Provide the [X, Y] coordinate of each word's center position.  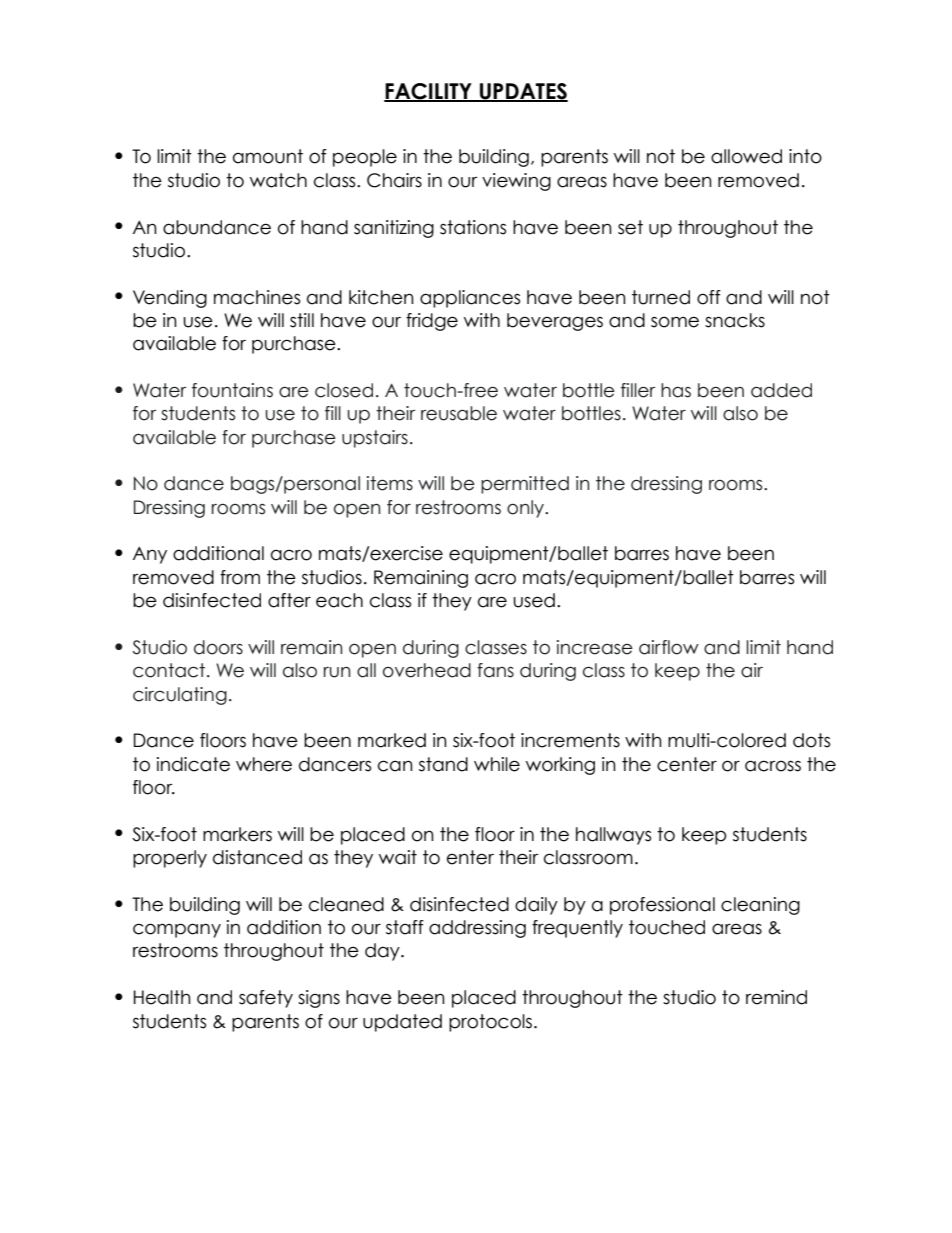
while [497, 764]
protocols [492, 1023]
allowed [746, 156]
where [264, 764]
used [534, 600]
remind [776, 997]
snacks [735, 320]
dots [811, 740]
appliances [470, 299]
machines [257, 297]
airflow [669, 647]
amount [268, 156]
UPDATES [523, 92]
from [240, 577]
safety [266, 999]
